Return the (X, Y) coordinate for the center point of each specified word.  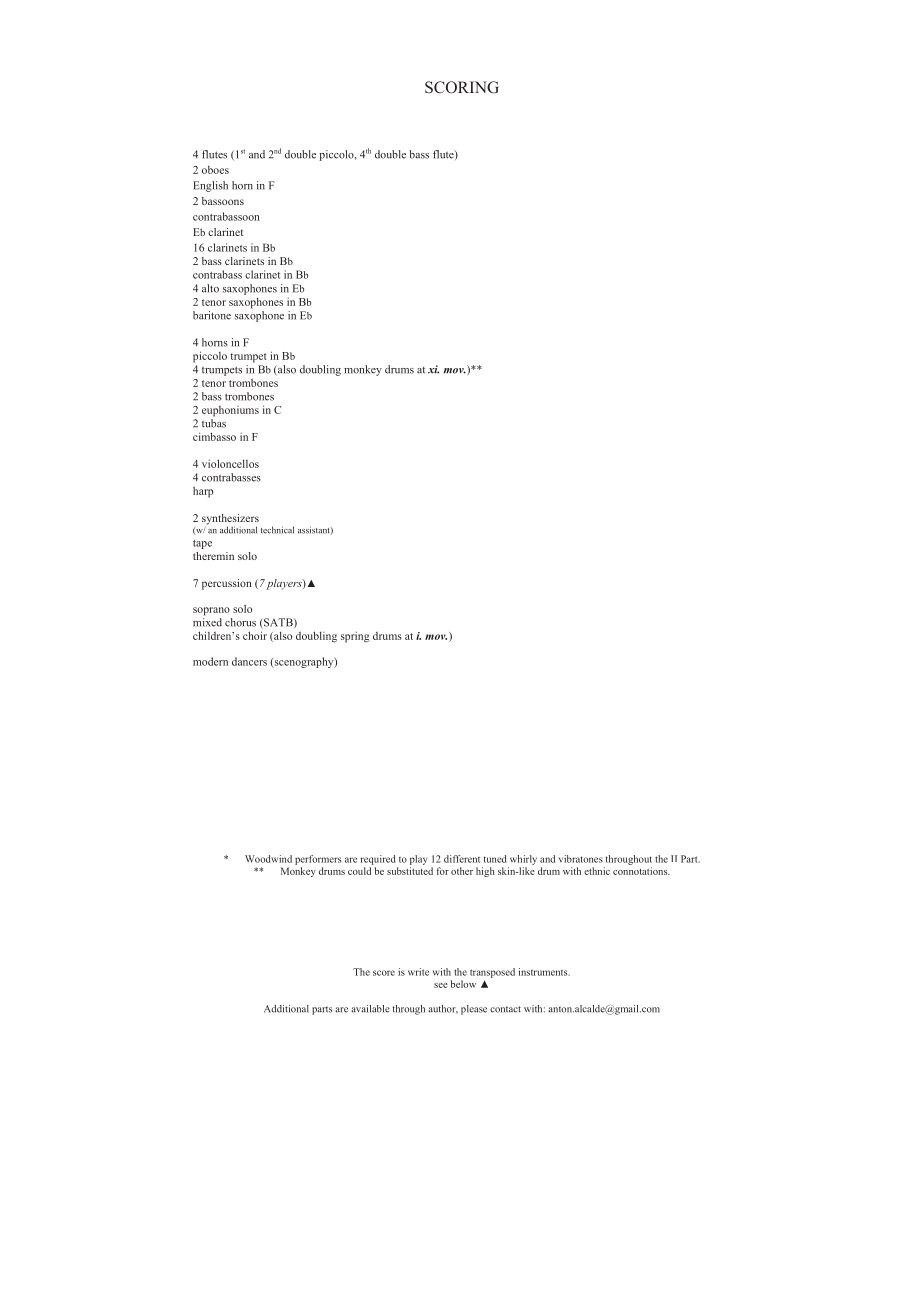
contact (505, 1009)
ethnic (597, 871)
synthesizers (230, 520)
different (462, 859)
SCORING (462, 87)
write (418, 972)
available (370, 1009)
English (210, 186)
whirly (523, 860)
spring (355, 637)
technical (277, 530)
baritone (212, 315)
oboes (215, 170)
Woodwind (268, 859)
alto (210, 288)
